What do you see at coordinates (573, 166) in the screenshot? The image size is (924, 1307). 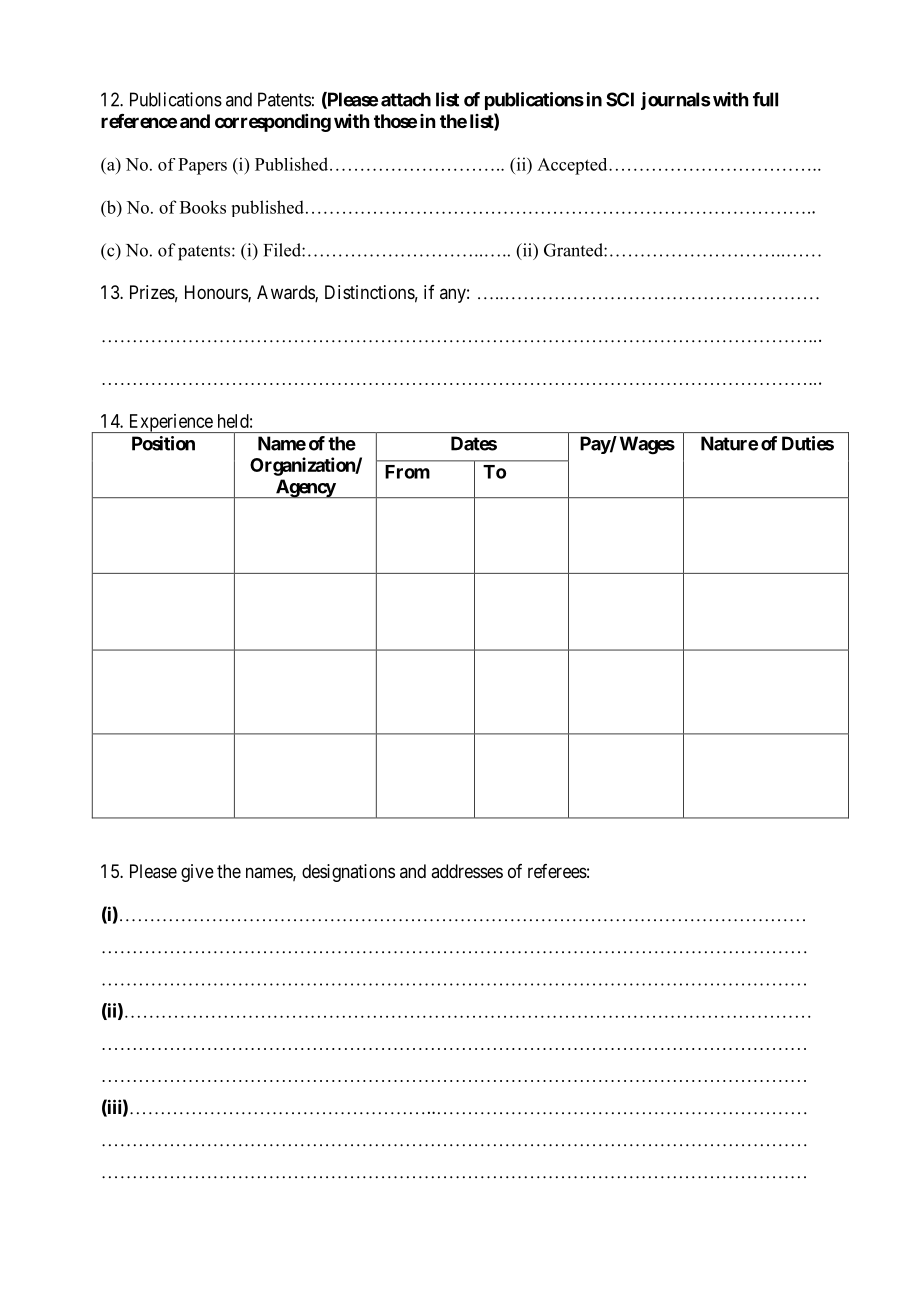 I see `Accepted` at bounding box center [573, 166].
